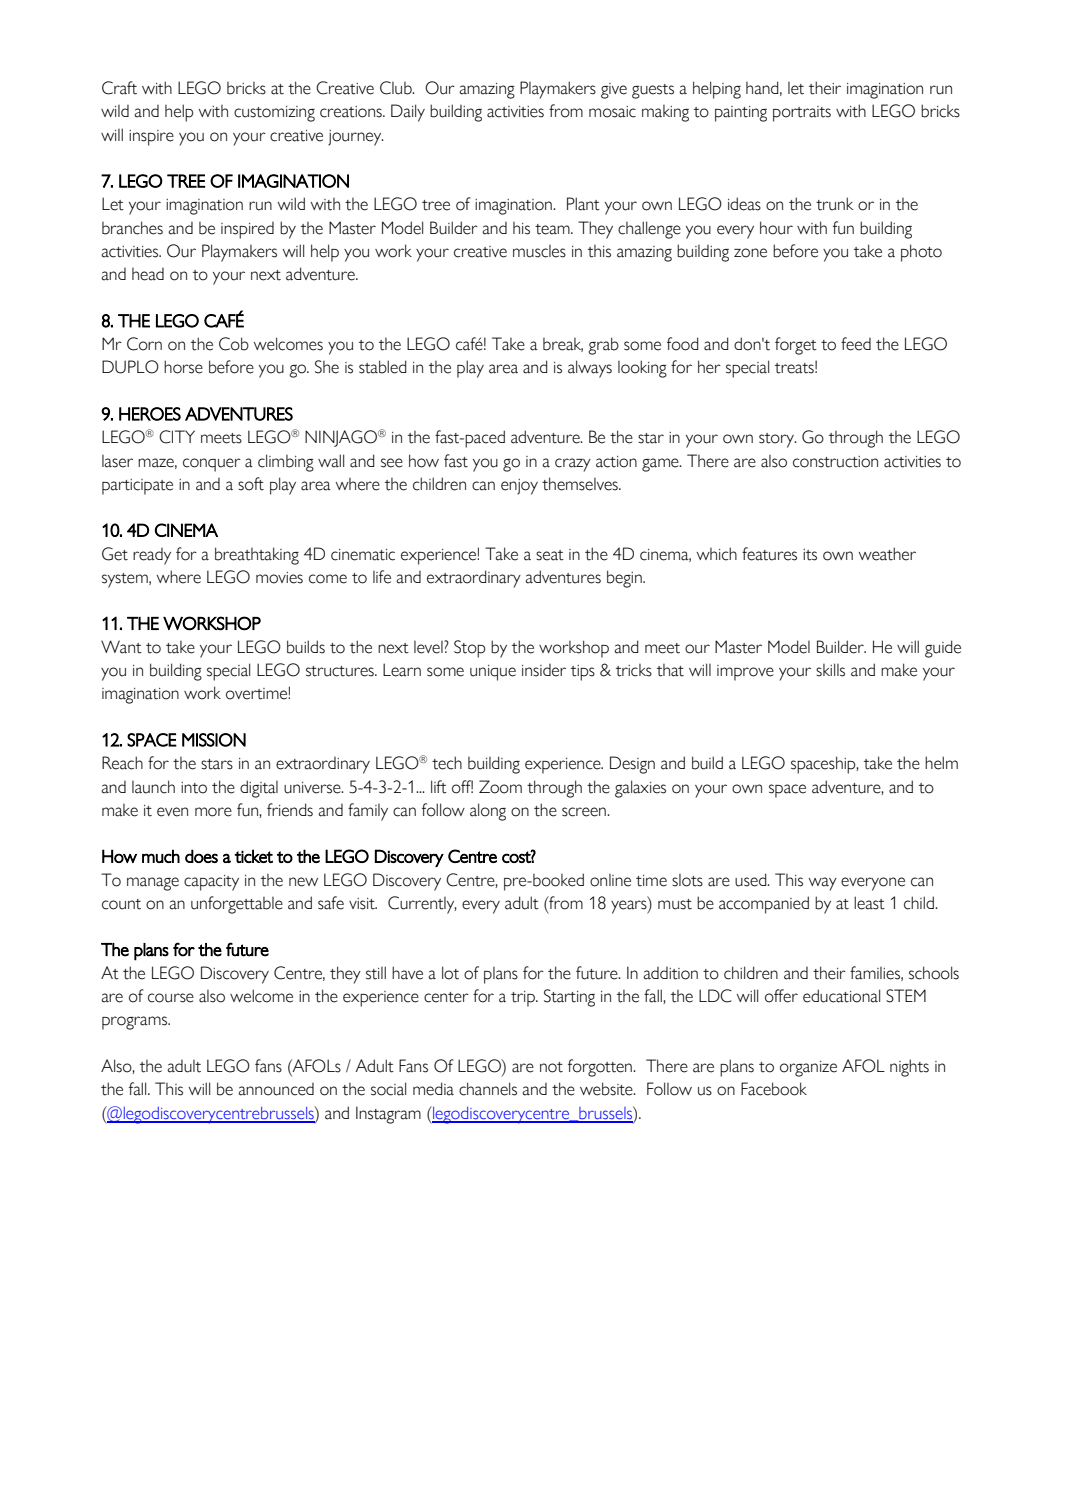  I want to click on customizing, so click(274, 114).
